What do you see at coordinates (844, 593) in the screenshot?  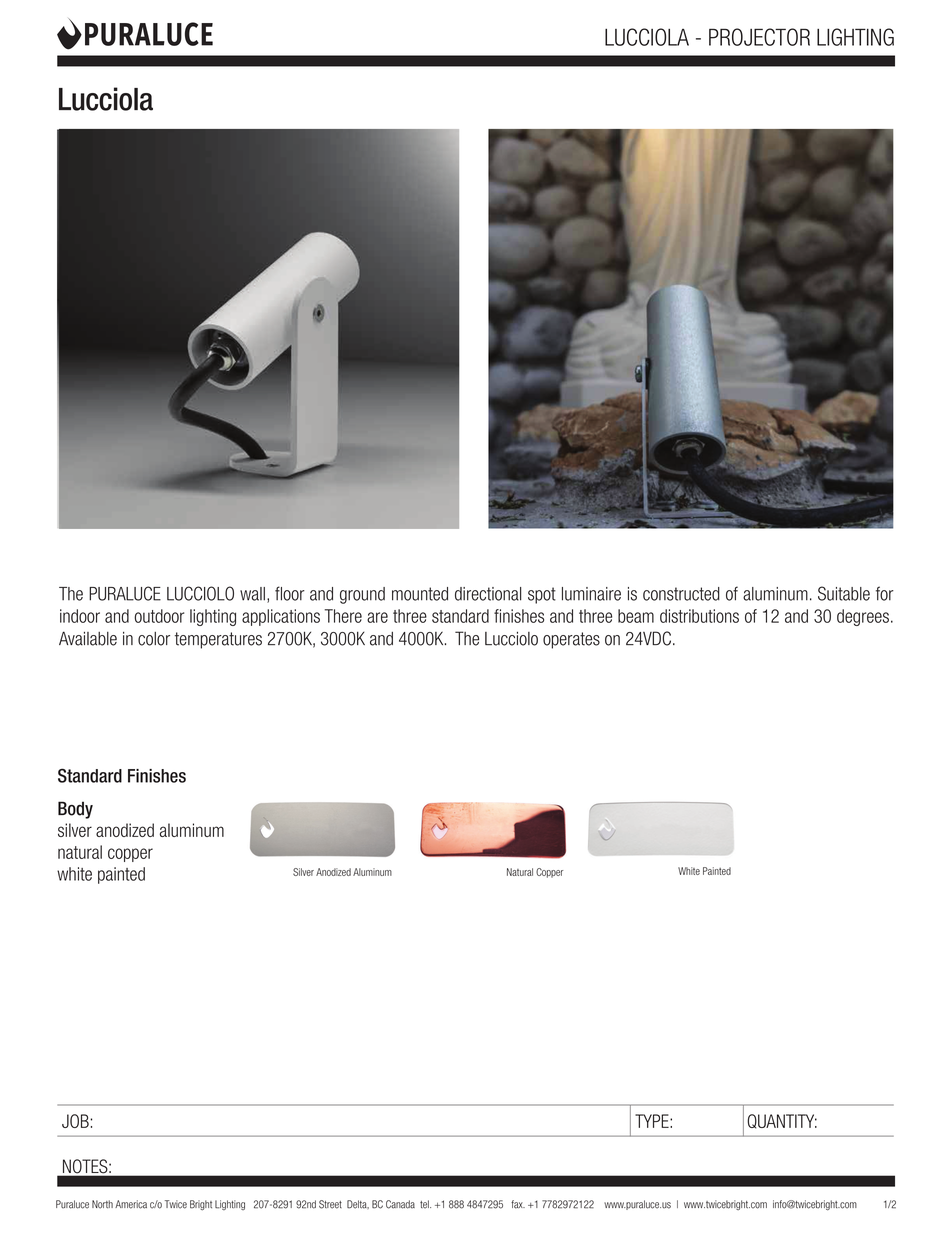 I see `Suitable` at bounding box center [844, 593].
